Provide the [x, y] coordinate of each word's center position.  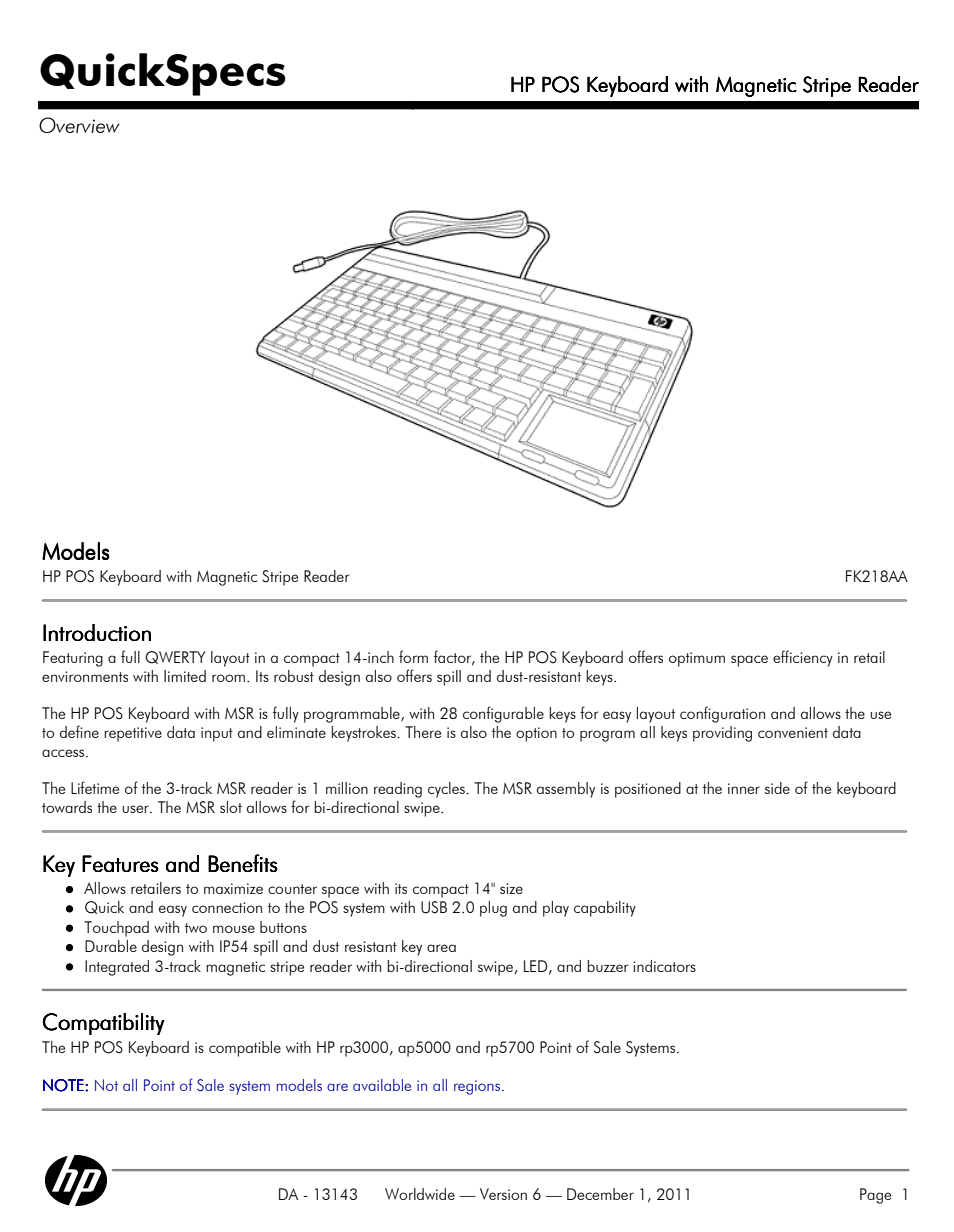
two [196, 928]
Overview [79, 125]
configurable [503, 714]
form [413, 656]
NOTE [64, 1085]
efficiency [803, 658]
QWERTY [175, 657]
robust [294, 676]
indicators [664, 966]
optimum [697, 659]
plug [493, 909]
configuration [722, 714]
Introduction [97, 632]
